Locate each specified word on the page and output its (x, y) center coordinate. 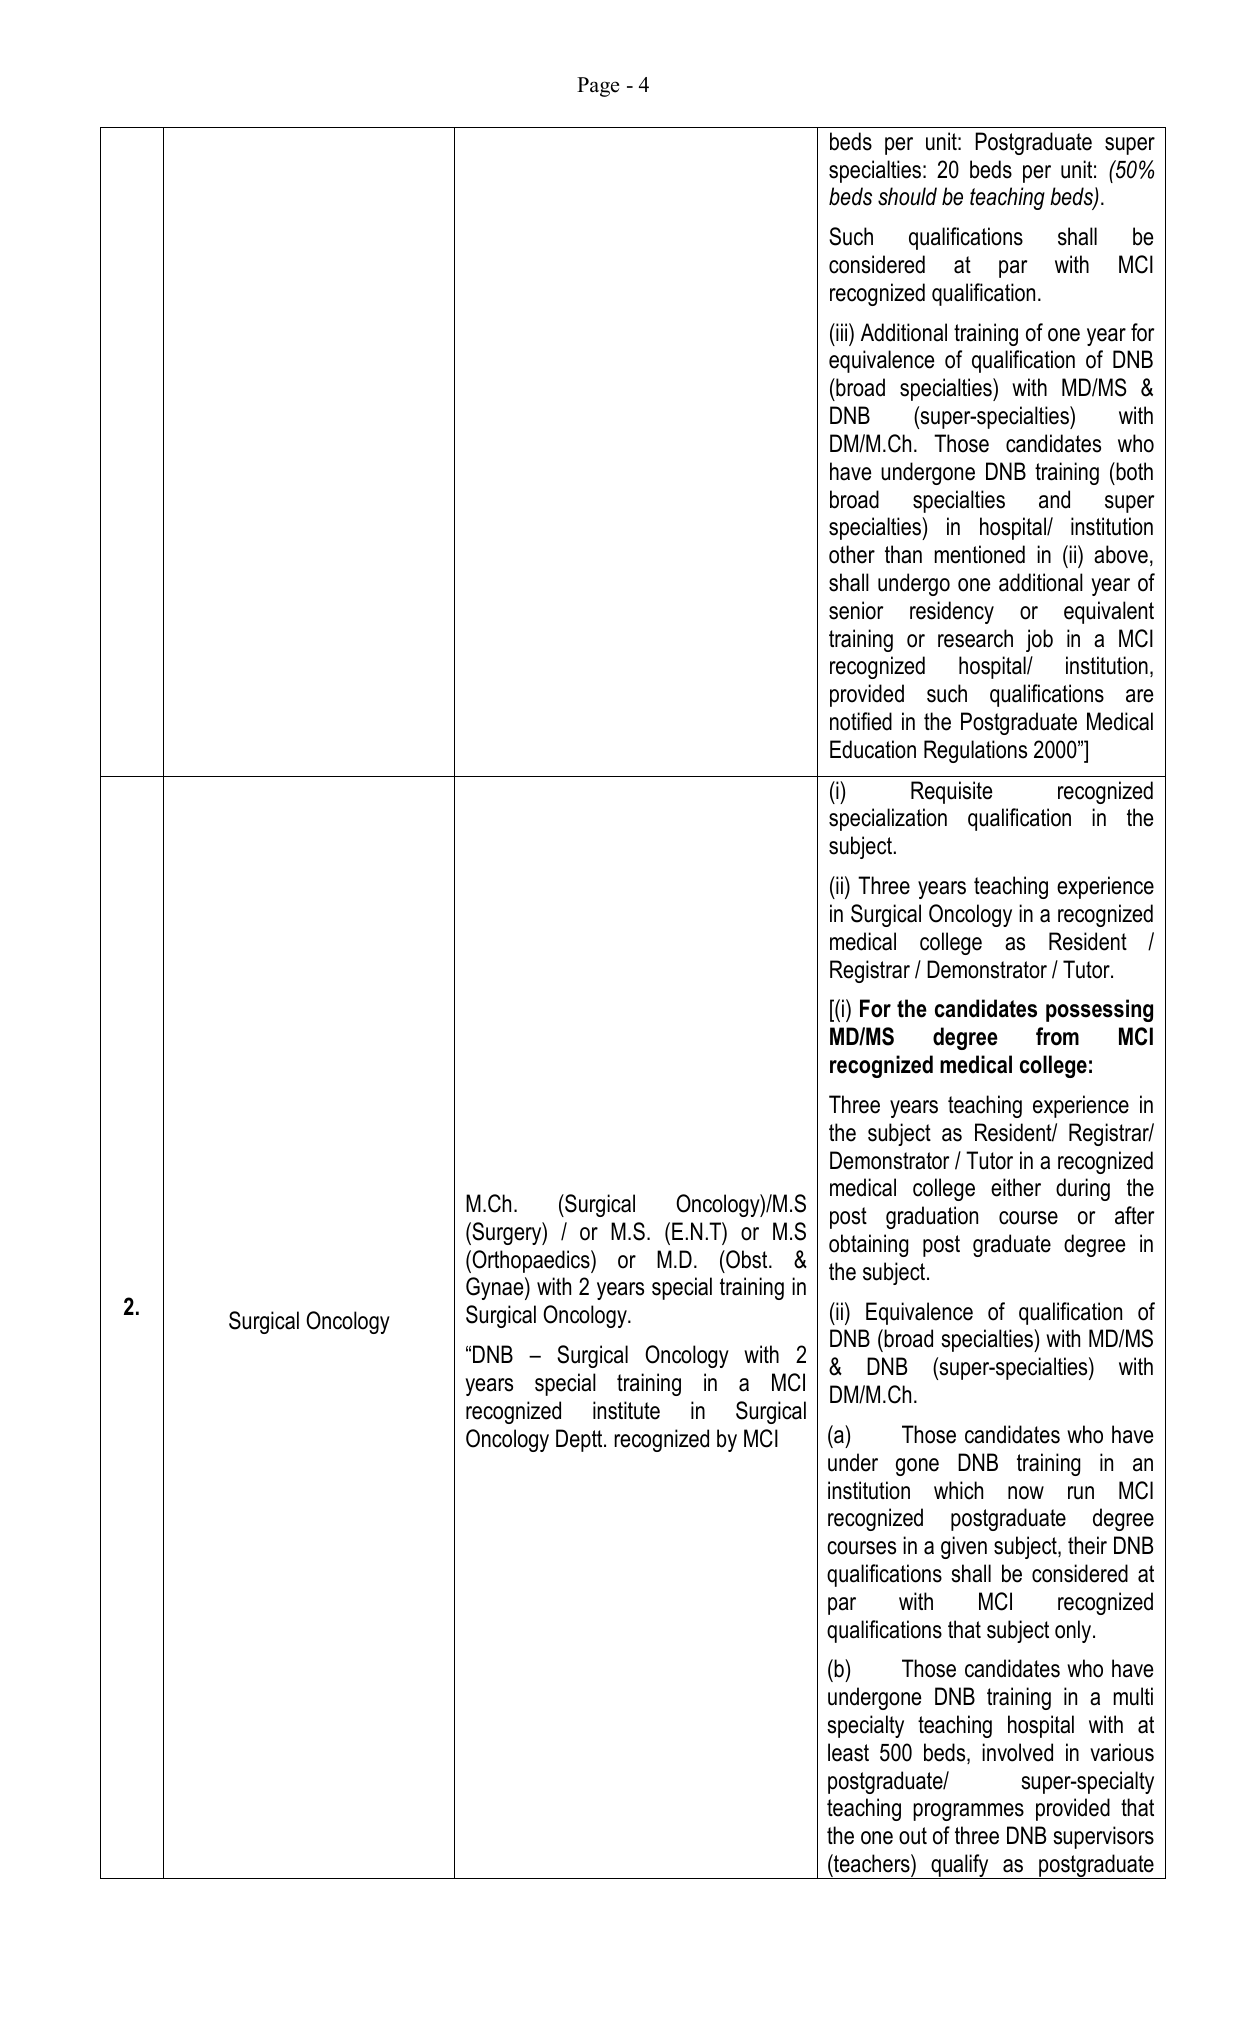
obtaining (868, 1245)
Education (873, 749)
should (907, 196)
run (1081, 1493)
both (1133, 471)
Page (598, 87)
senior (856, 610)
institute (626, 1410)
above (1121, 554)
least (848, 1752)
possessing (1099, 1010)
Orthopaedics (531, 1261)
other (852, 554)
